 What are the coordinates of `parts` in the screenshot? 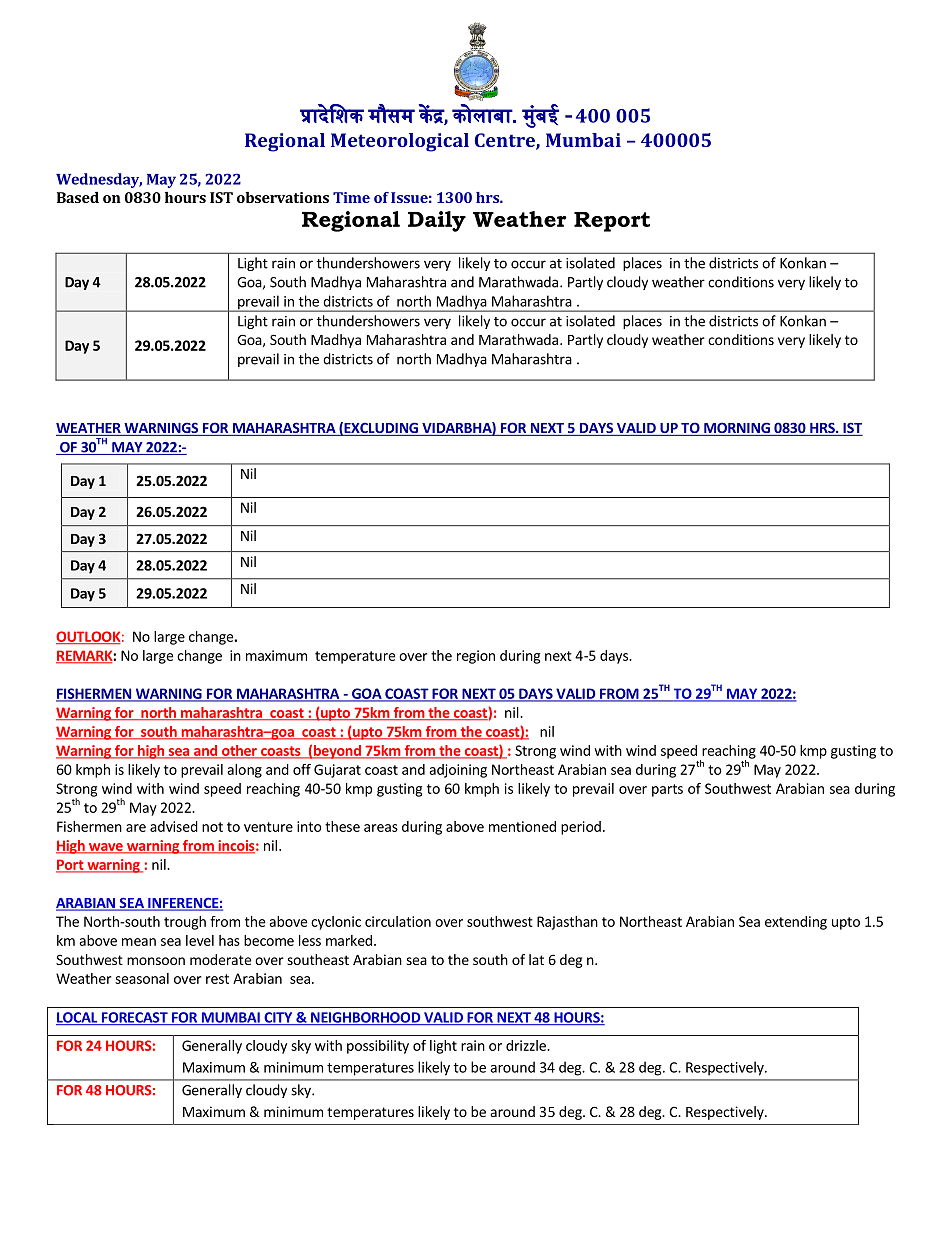 It's located at (667, 790).
